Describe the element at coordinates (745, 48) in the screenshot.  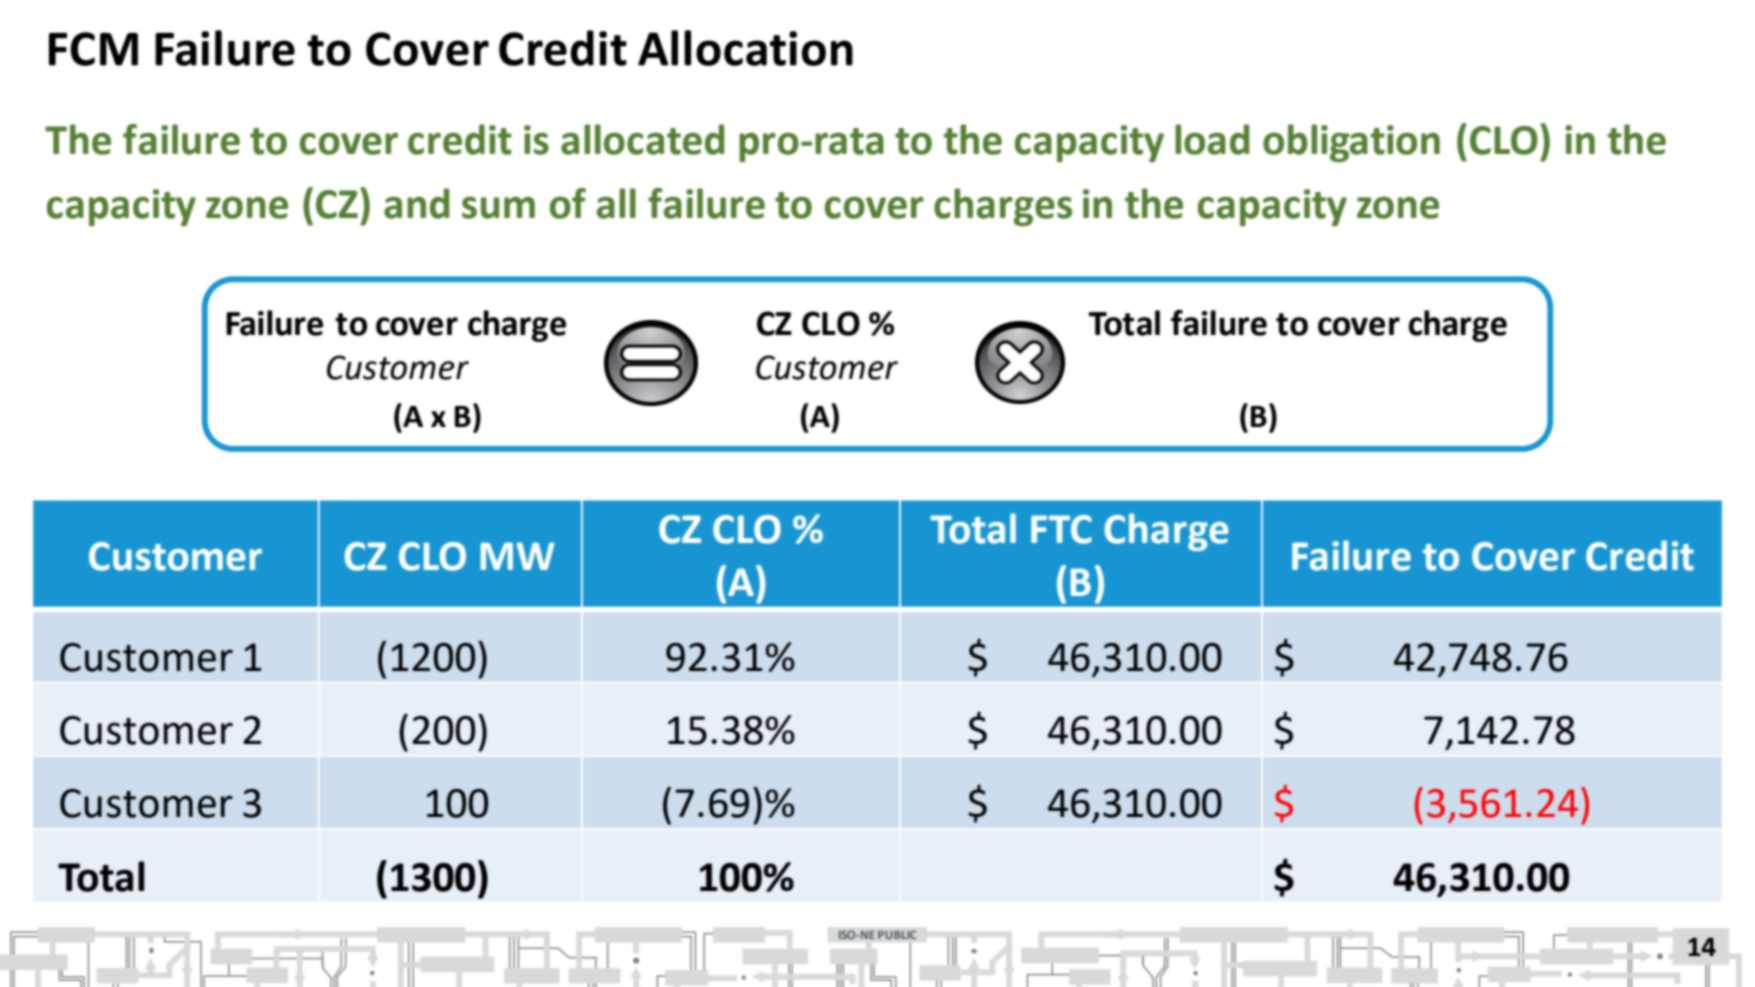
I see `Allocation` at that location.
